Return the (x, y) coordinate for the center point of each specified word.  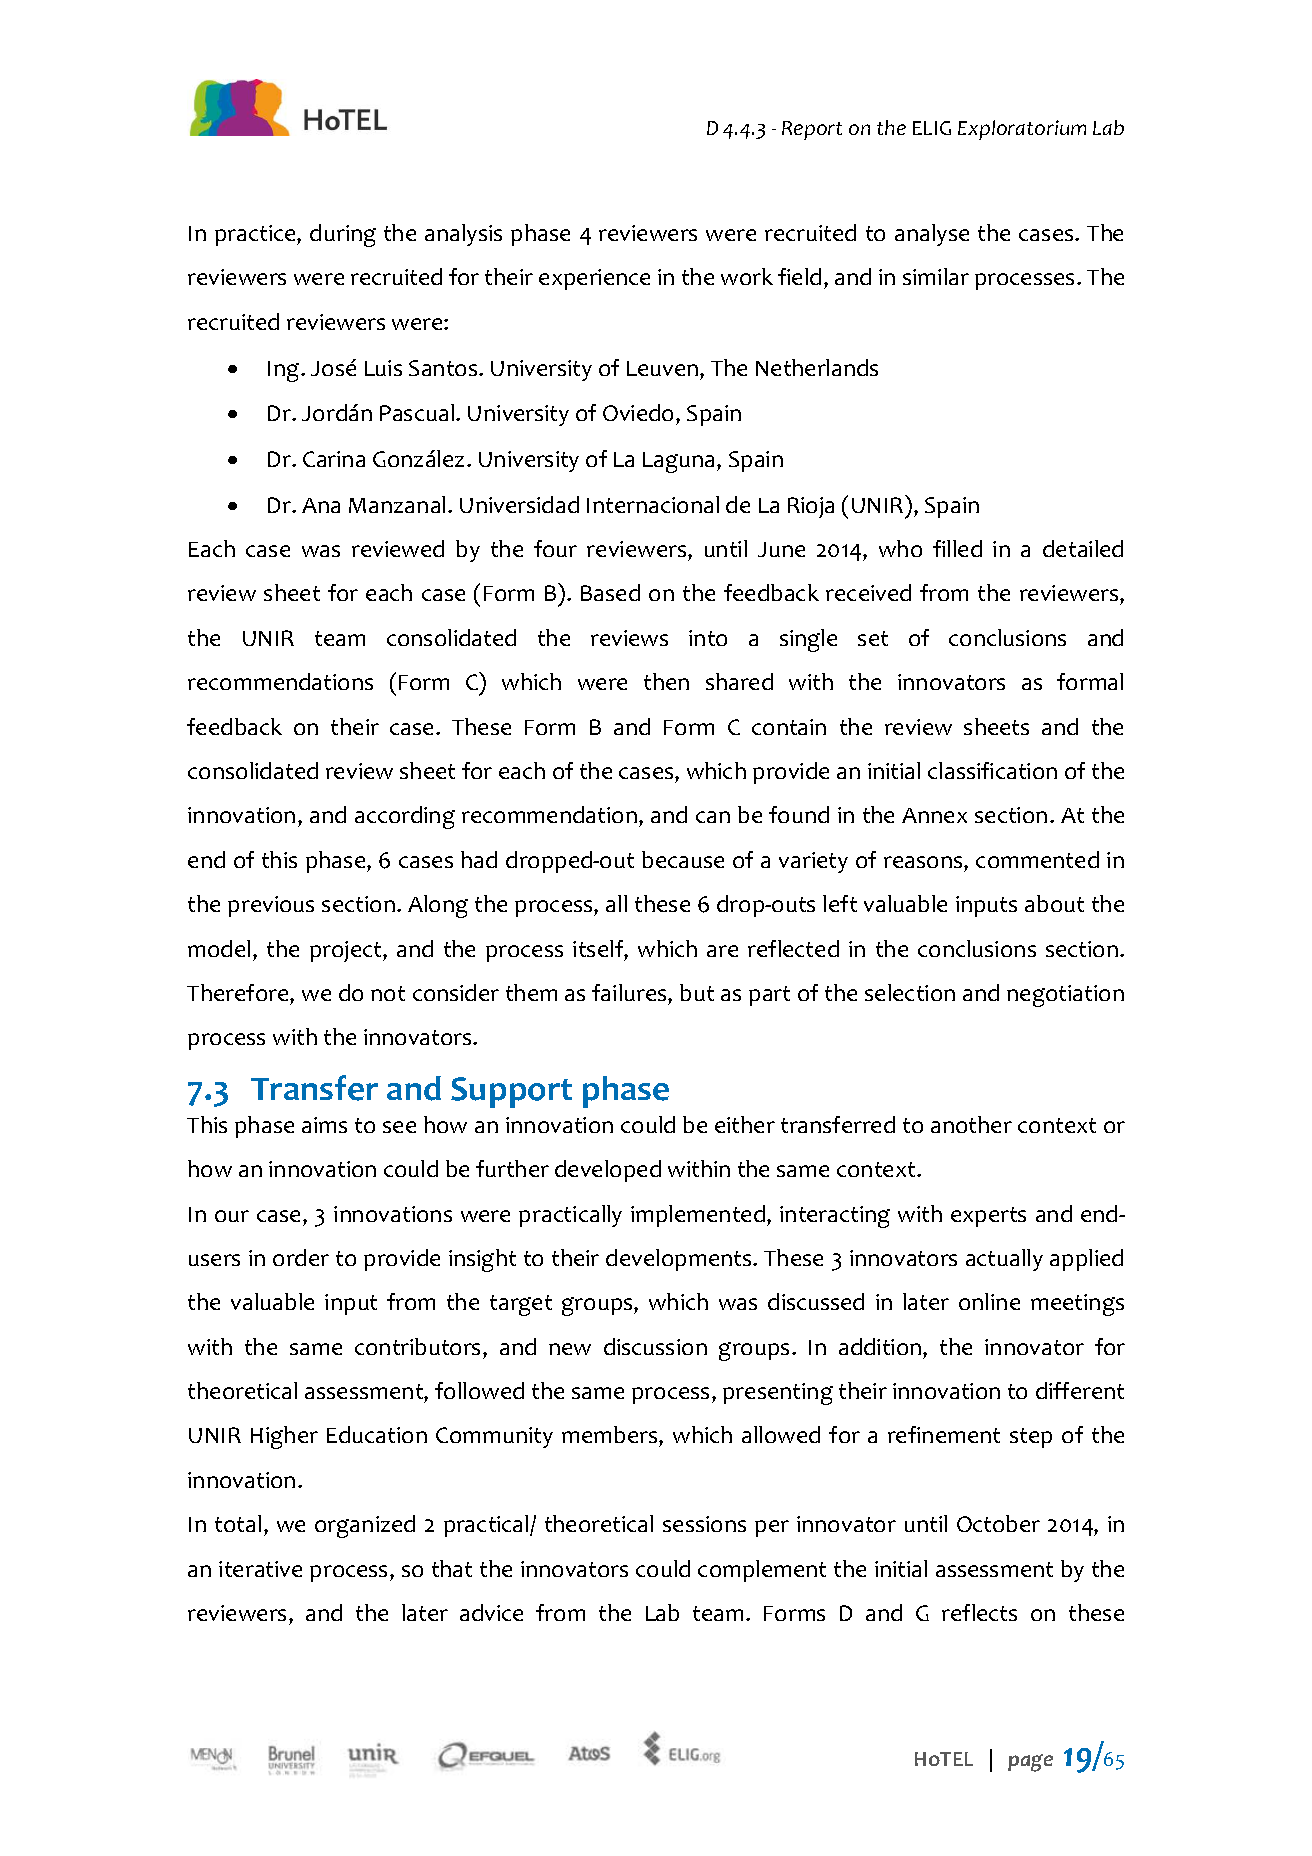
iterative (260, 1569)
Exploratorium (1022, 130)
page (1030, 1763)
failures (630, 992)
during (343, 235)
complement (762, 1571)
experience (594, 279)
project (347, 951)
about (1054, 903)
